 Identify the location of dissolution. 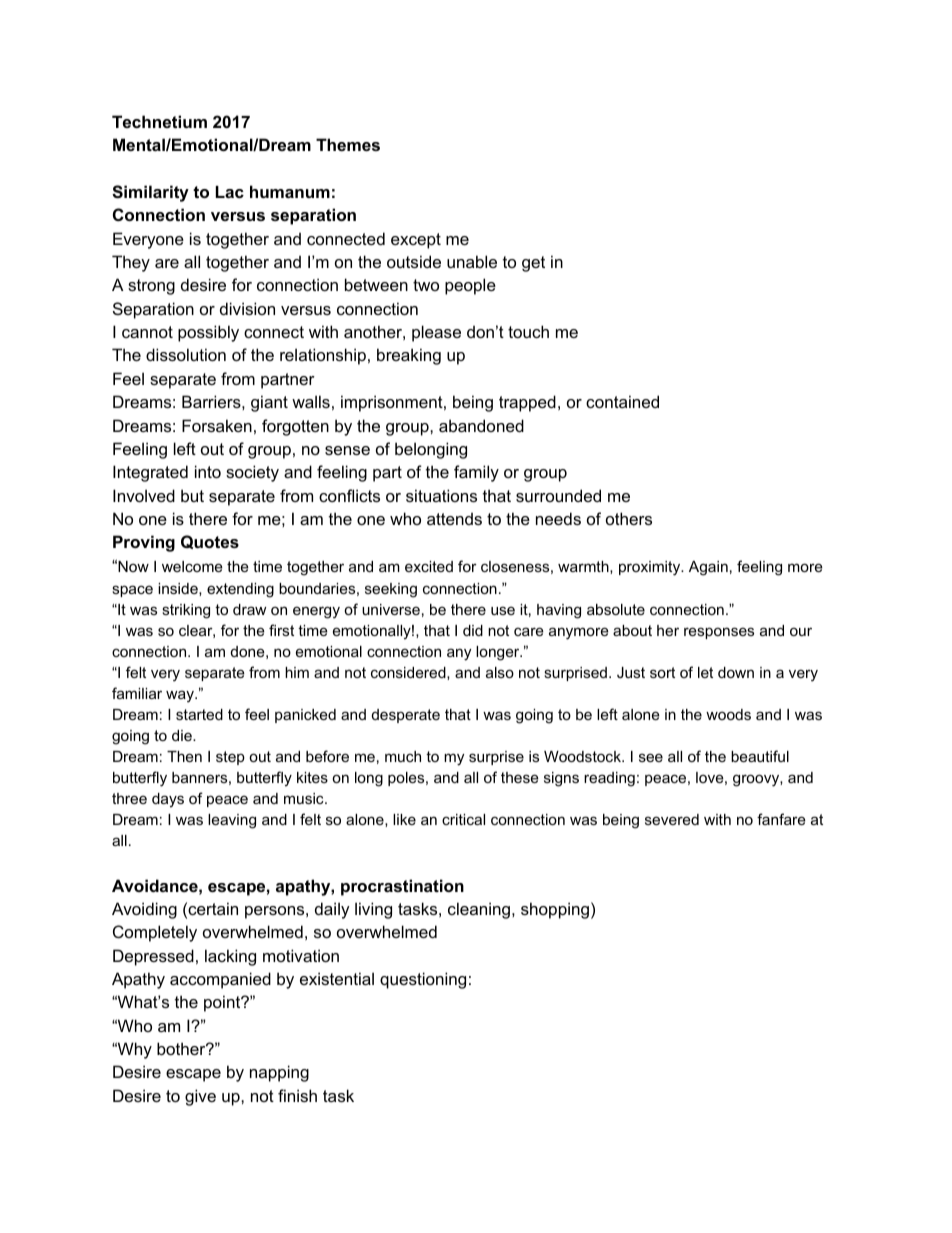
(186, 354).
